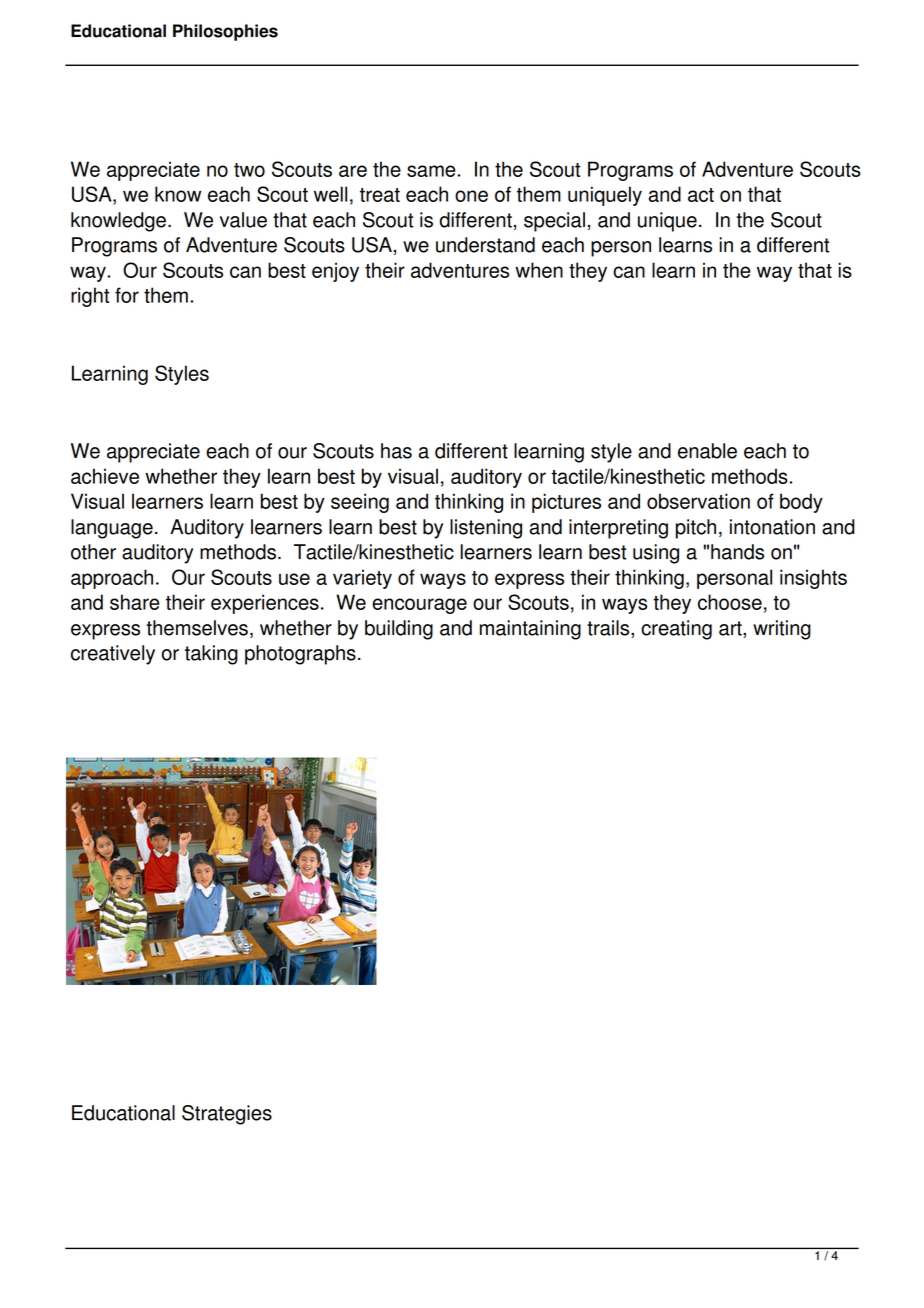  Describe the element at coordinates (737, 552) in the document. I see `hands` at that location.
